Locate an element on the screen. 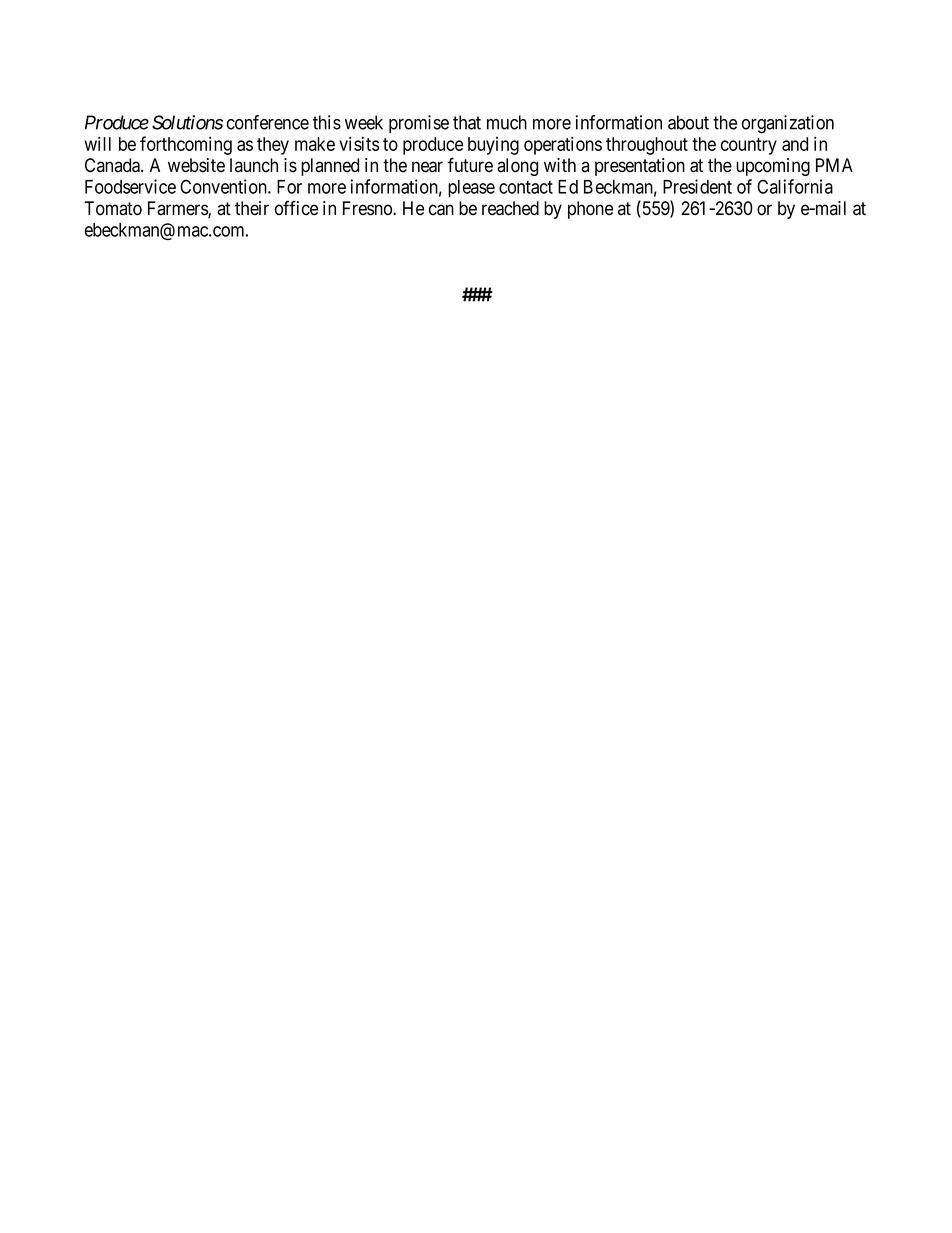 Image resolution: width=952 pixels, height=1233 pixels. upcoming is located at coordinates (773, 167).
